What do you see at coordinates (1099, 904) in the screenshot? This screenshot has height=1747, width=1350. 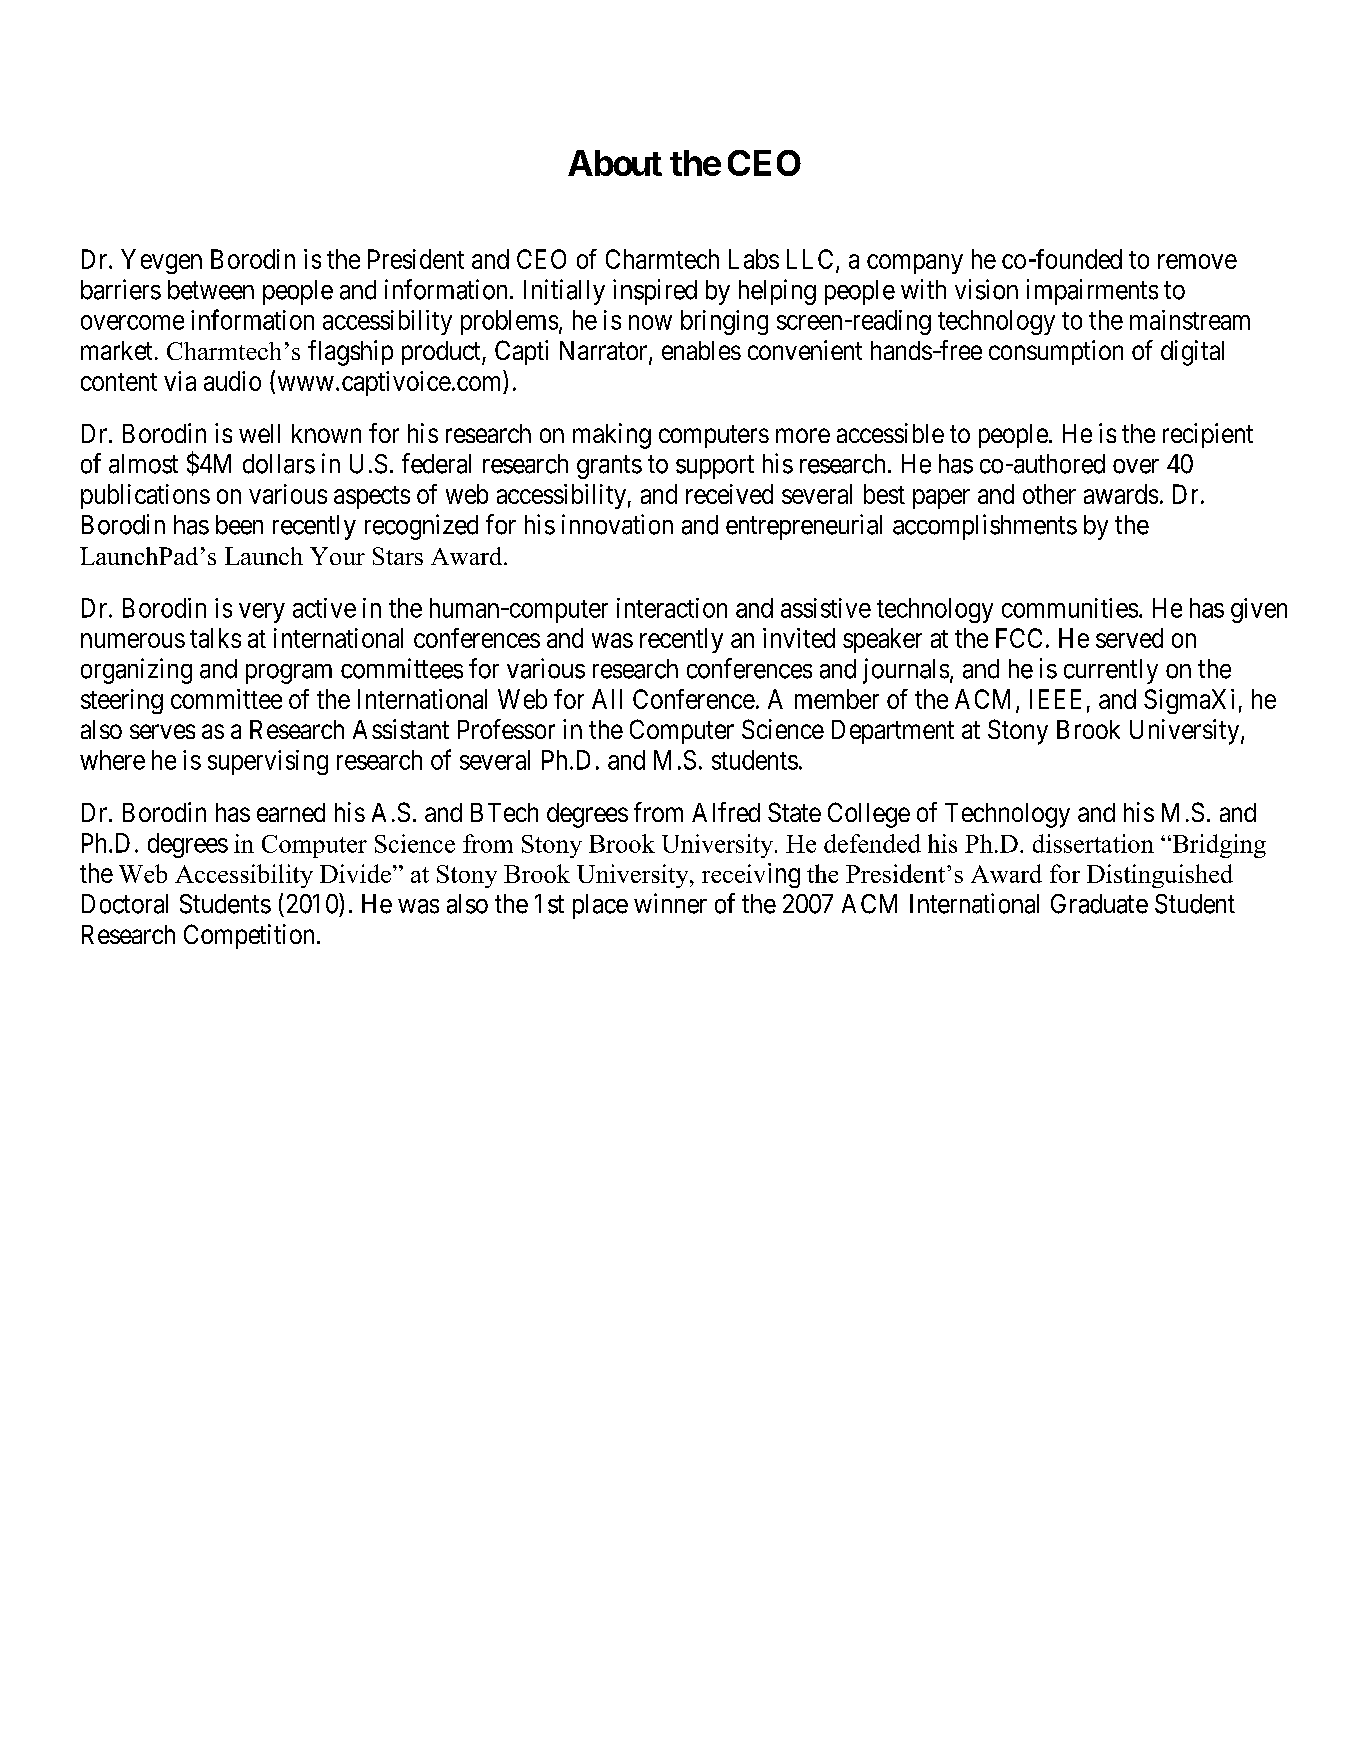 I see `Graduate` at bounding box center [1099, 904].
